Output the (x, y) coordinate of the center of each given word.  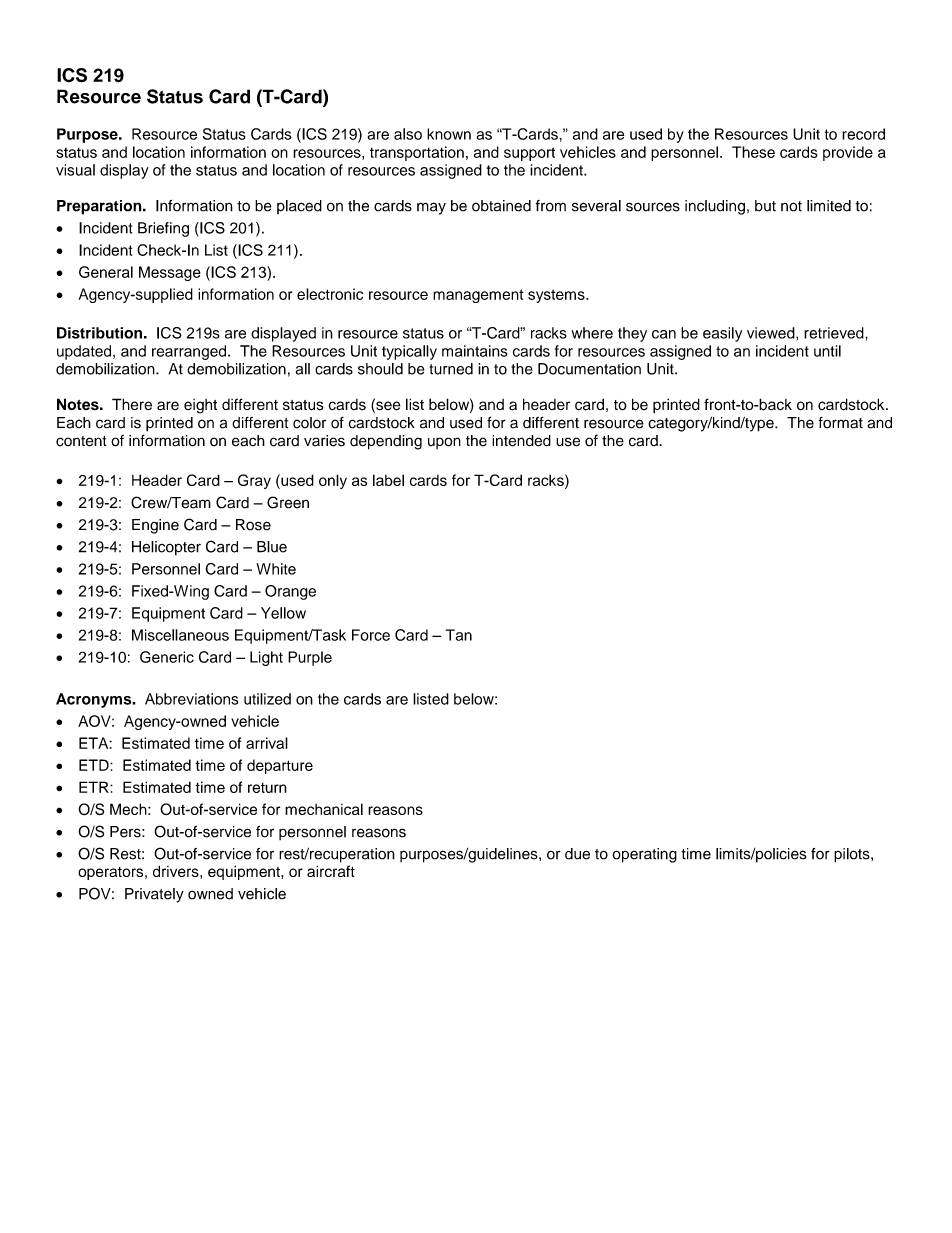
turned (451, 369)
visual (75, 170)
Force (371, 635)
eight (200, 406)
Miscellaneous (180, 635)
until (827, 351)
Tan (459, 635)
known (449, 134)
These (753, 152)
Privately (154, 895)
